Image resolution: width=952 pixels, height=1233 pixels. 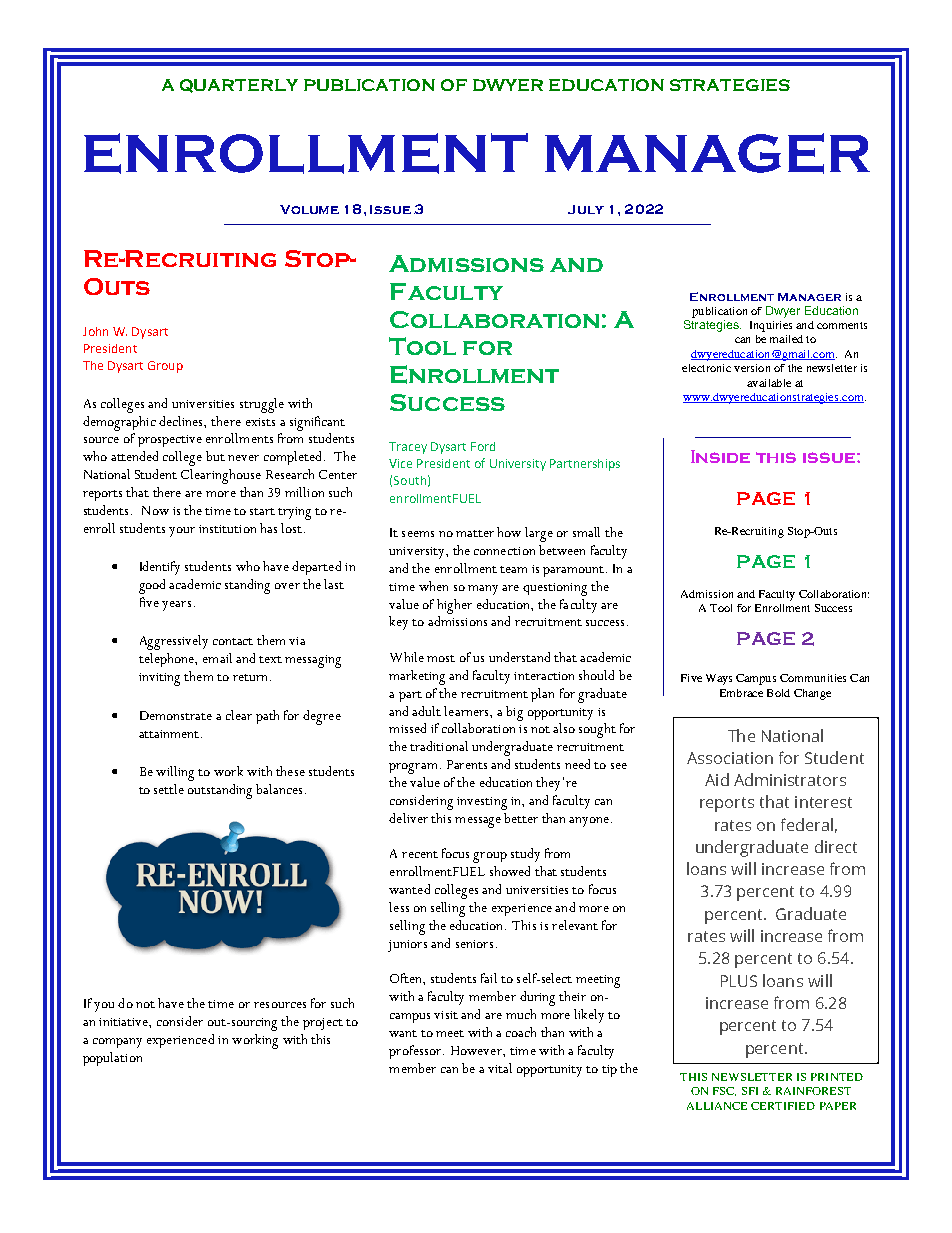 What do you see at coordinates (176, 715) in the page?
I see `Demonstrate` at bounding box center [176, 715].
